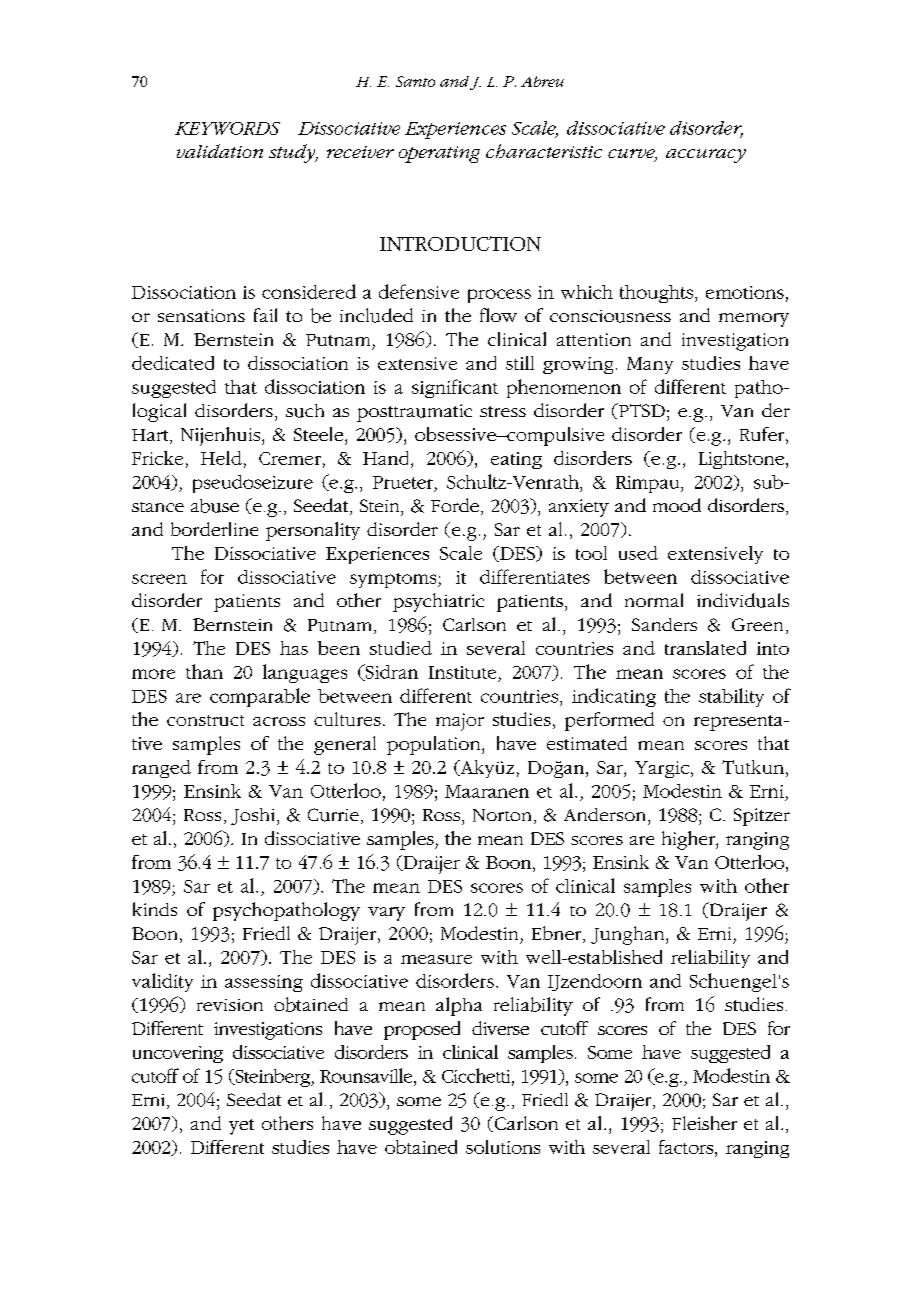 This page has width=921, height=1316. What do you see at coordinates (706, 156) in the page?
I see `accuracy` at bounding box center [706, 156].
